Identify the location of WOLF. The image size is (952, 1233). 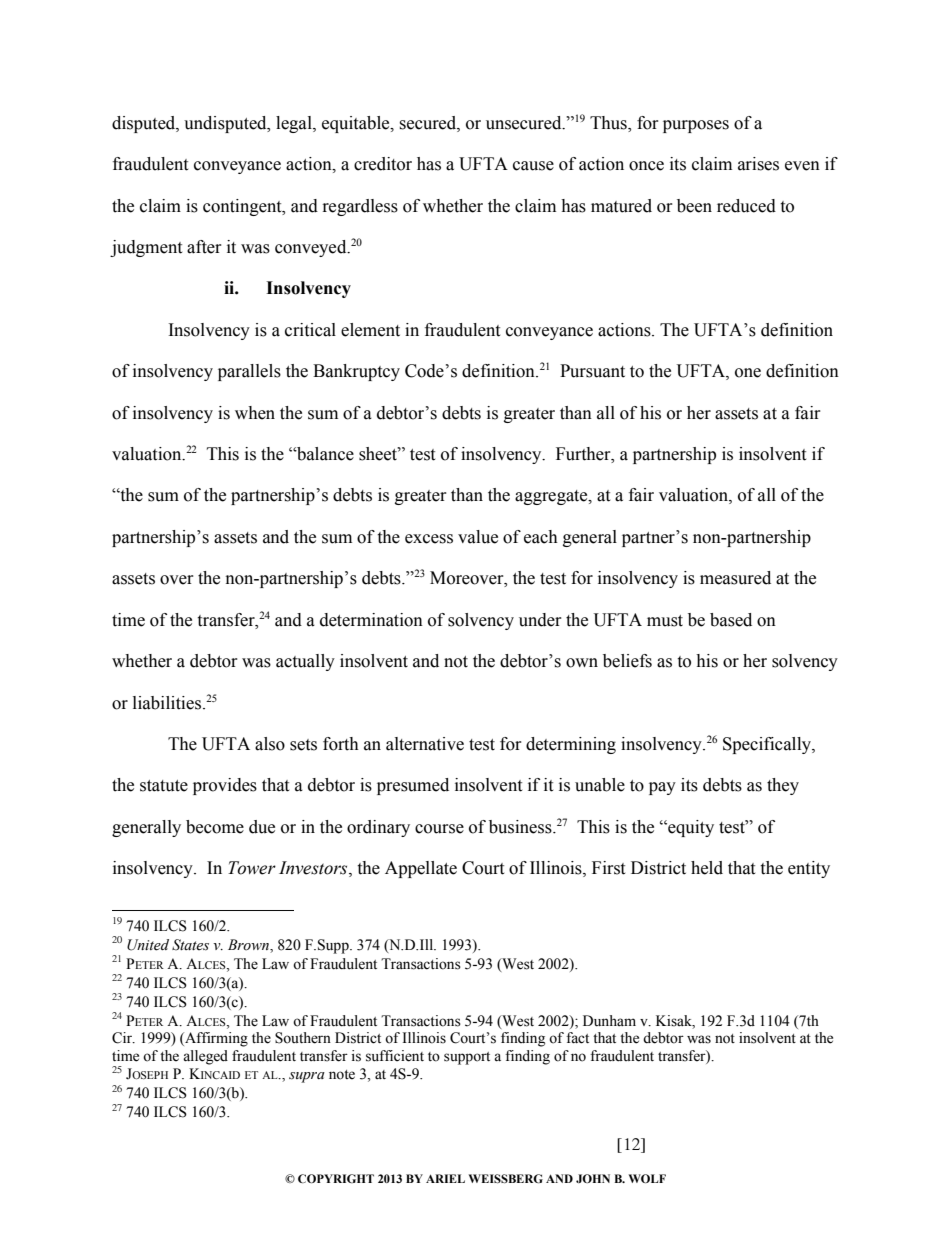
(647, 1178).
